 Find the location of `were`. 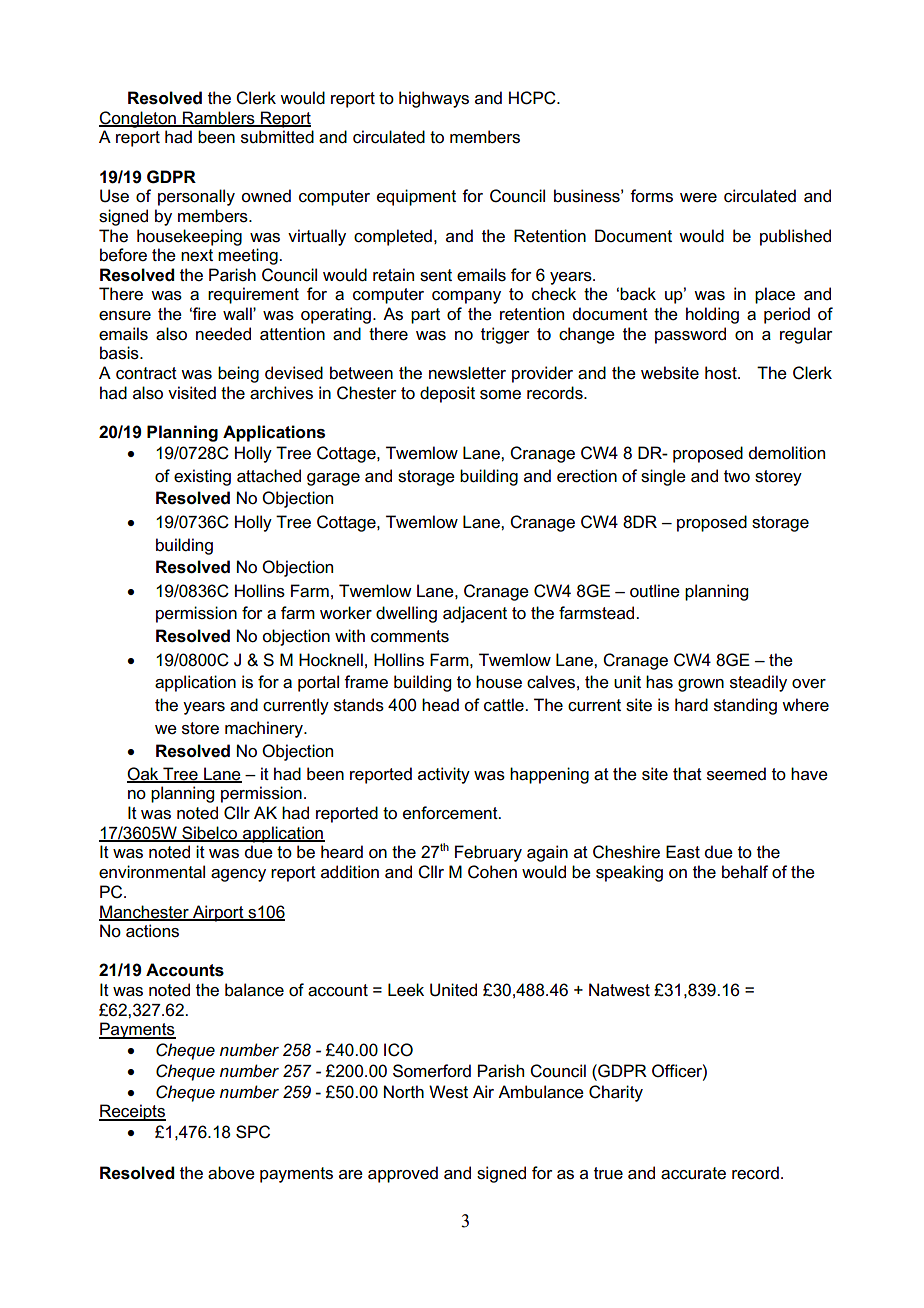

were is located at coordinates (698, 198).
